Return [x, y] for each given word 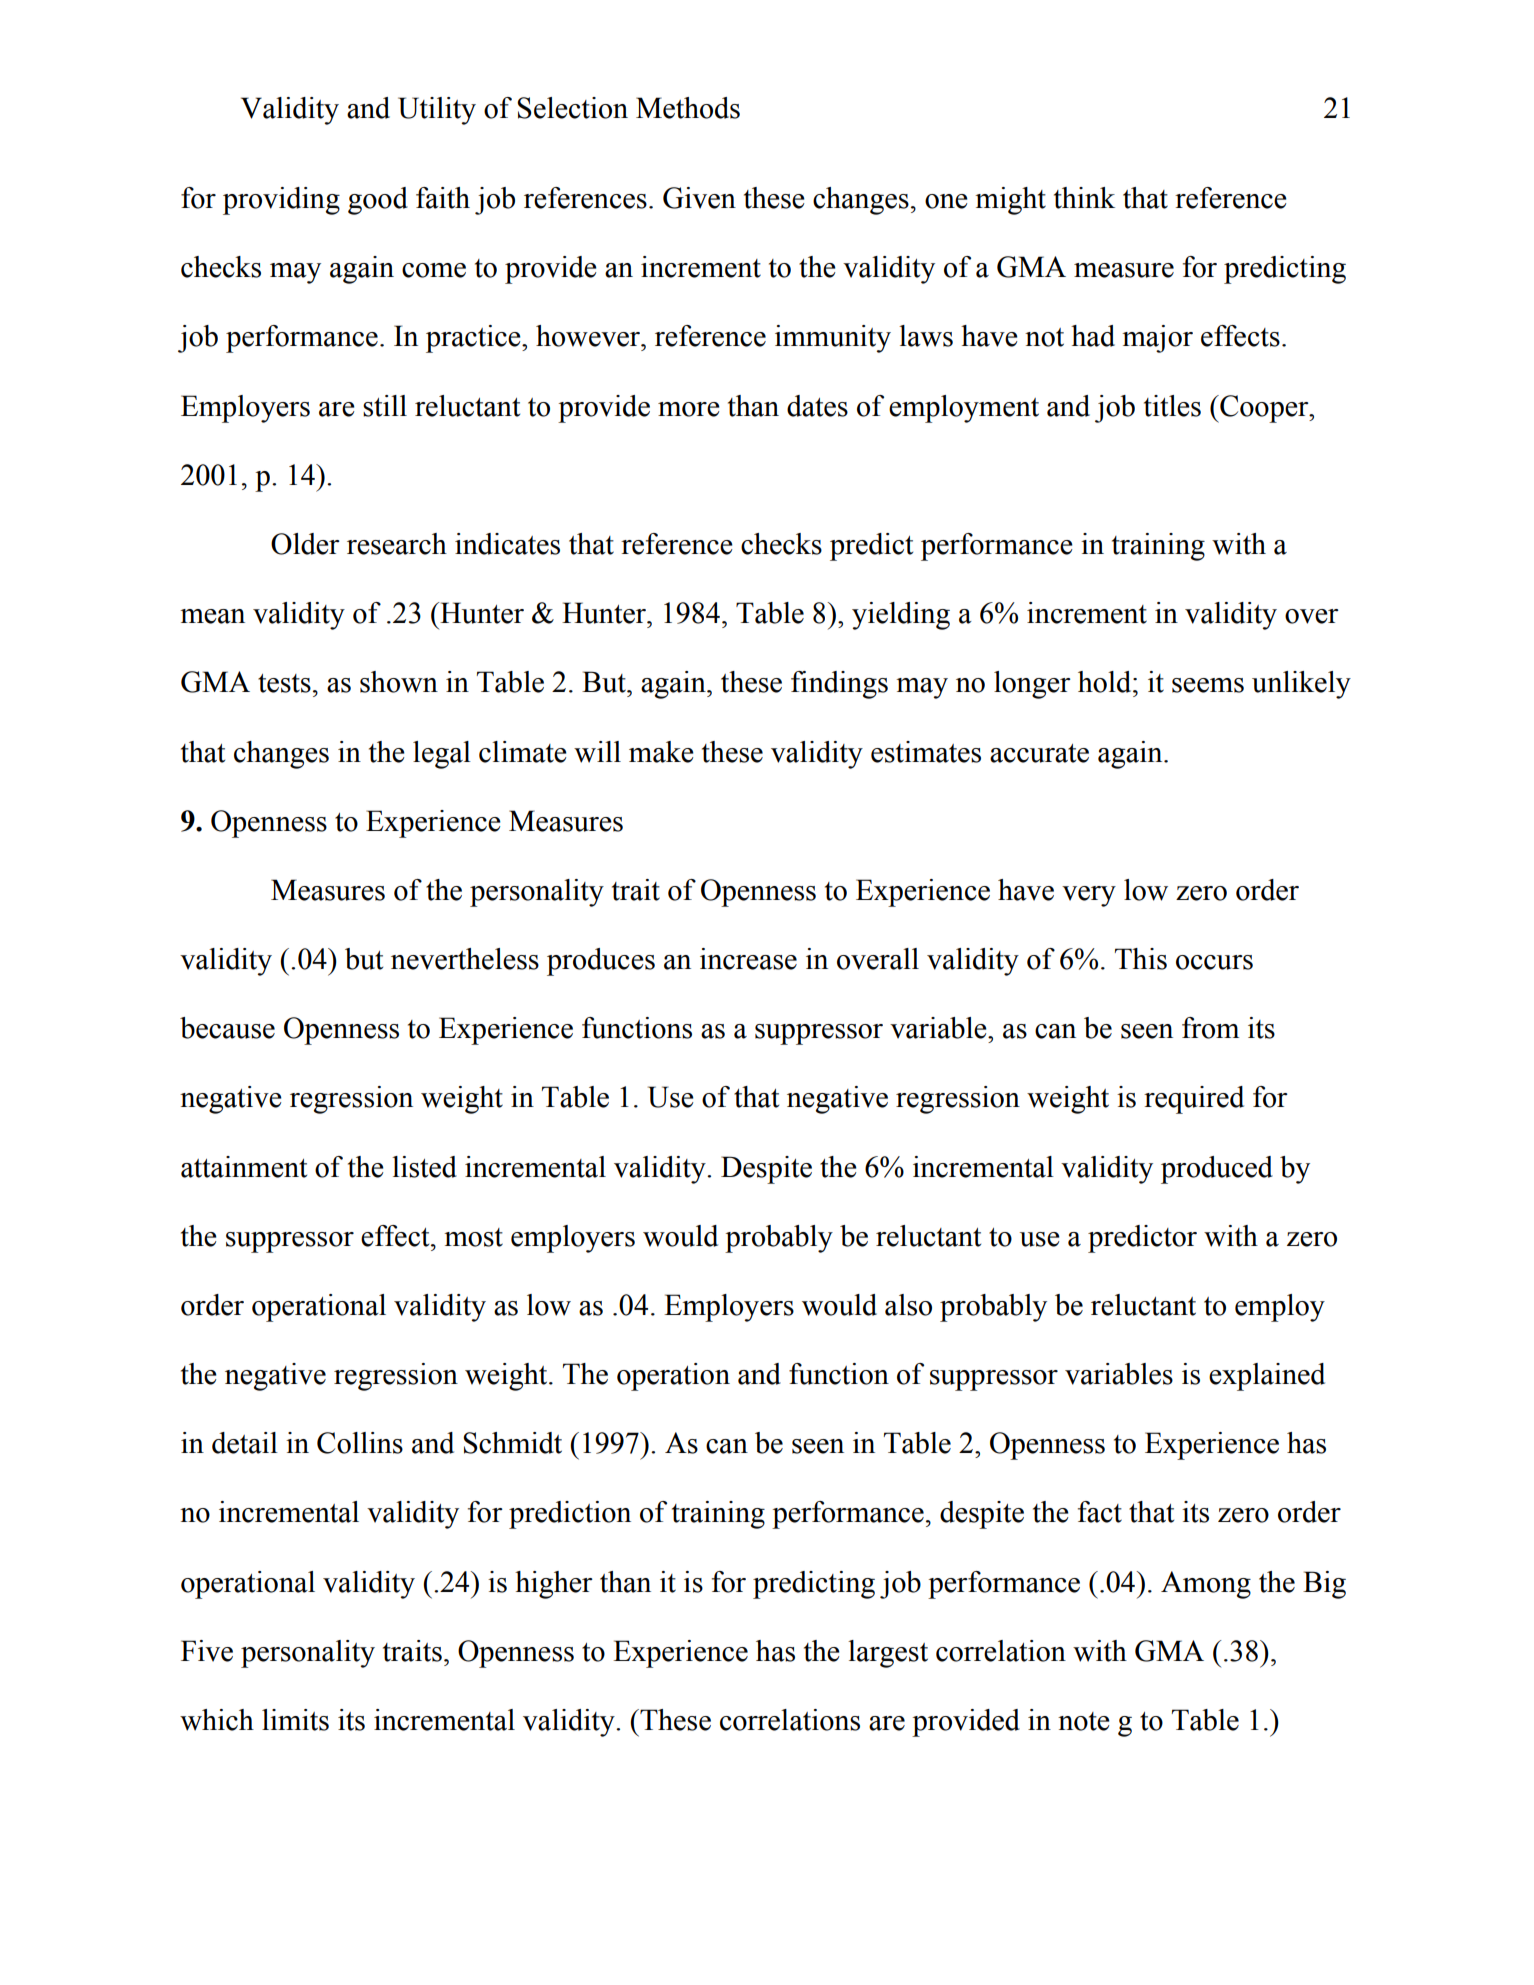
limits [295, 1720]
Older [305, 544]
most [473, 1237]
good [378, 201]
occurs [1214, 962]
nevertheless [465, 959]
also [908, 1305]
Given [699, 198]
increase [748, 959]
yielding [901, 616]
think [1084, 198]
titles [1172, 406]
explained [1267, 1377]
